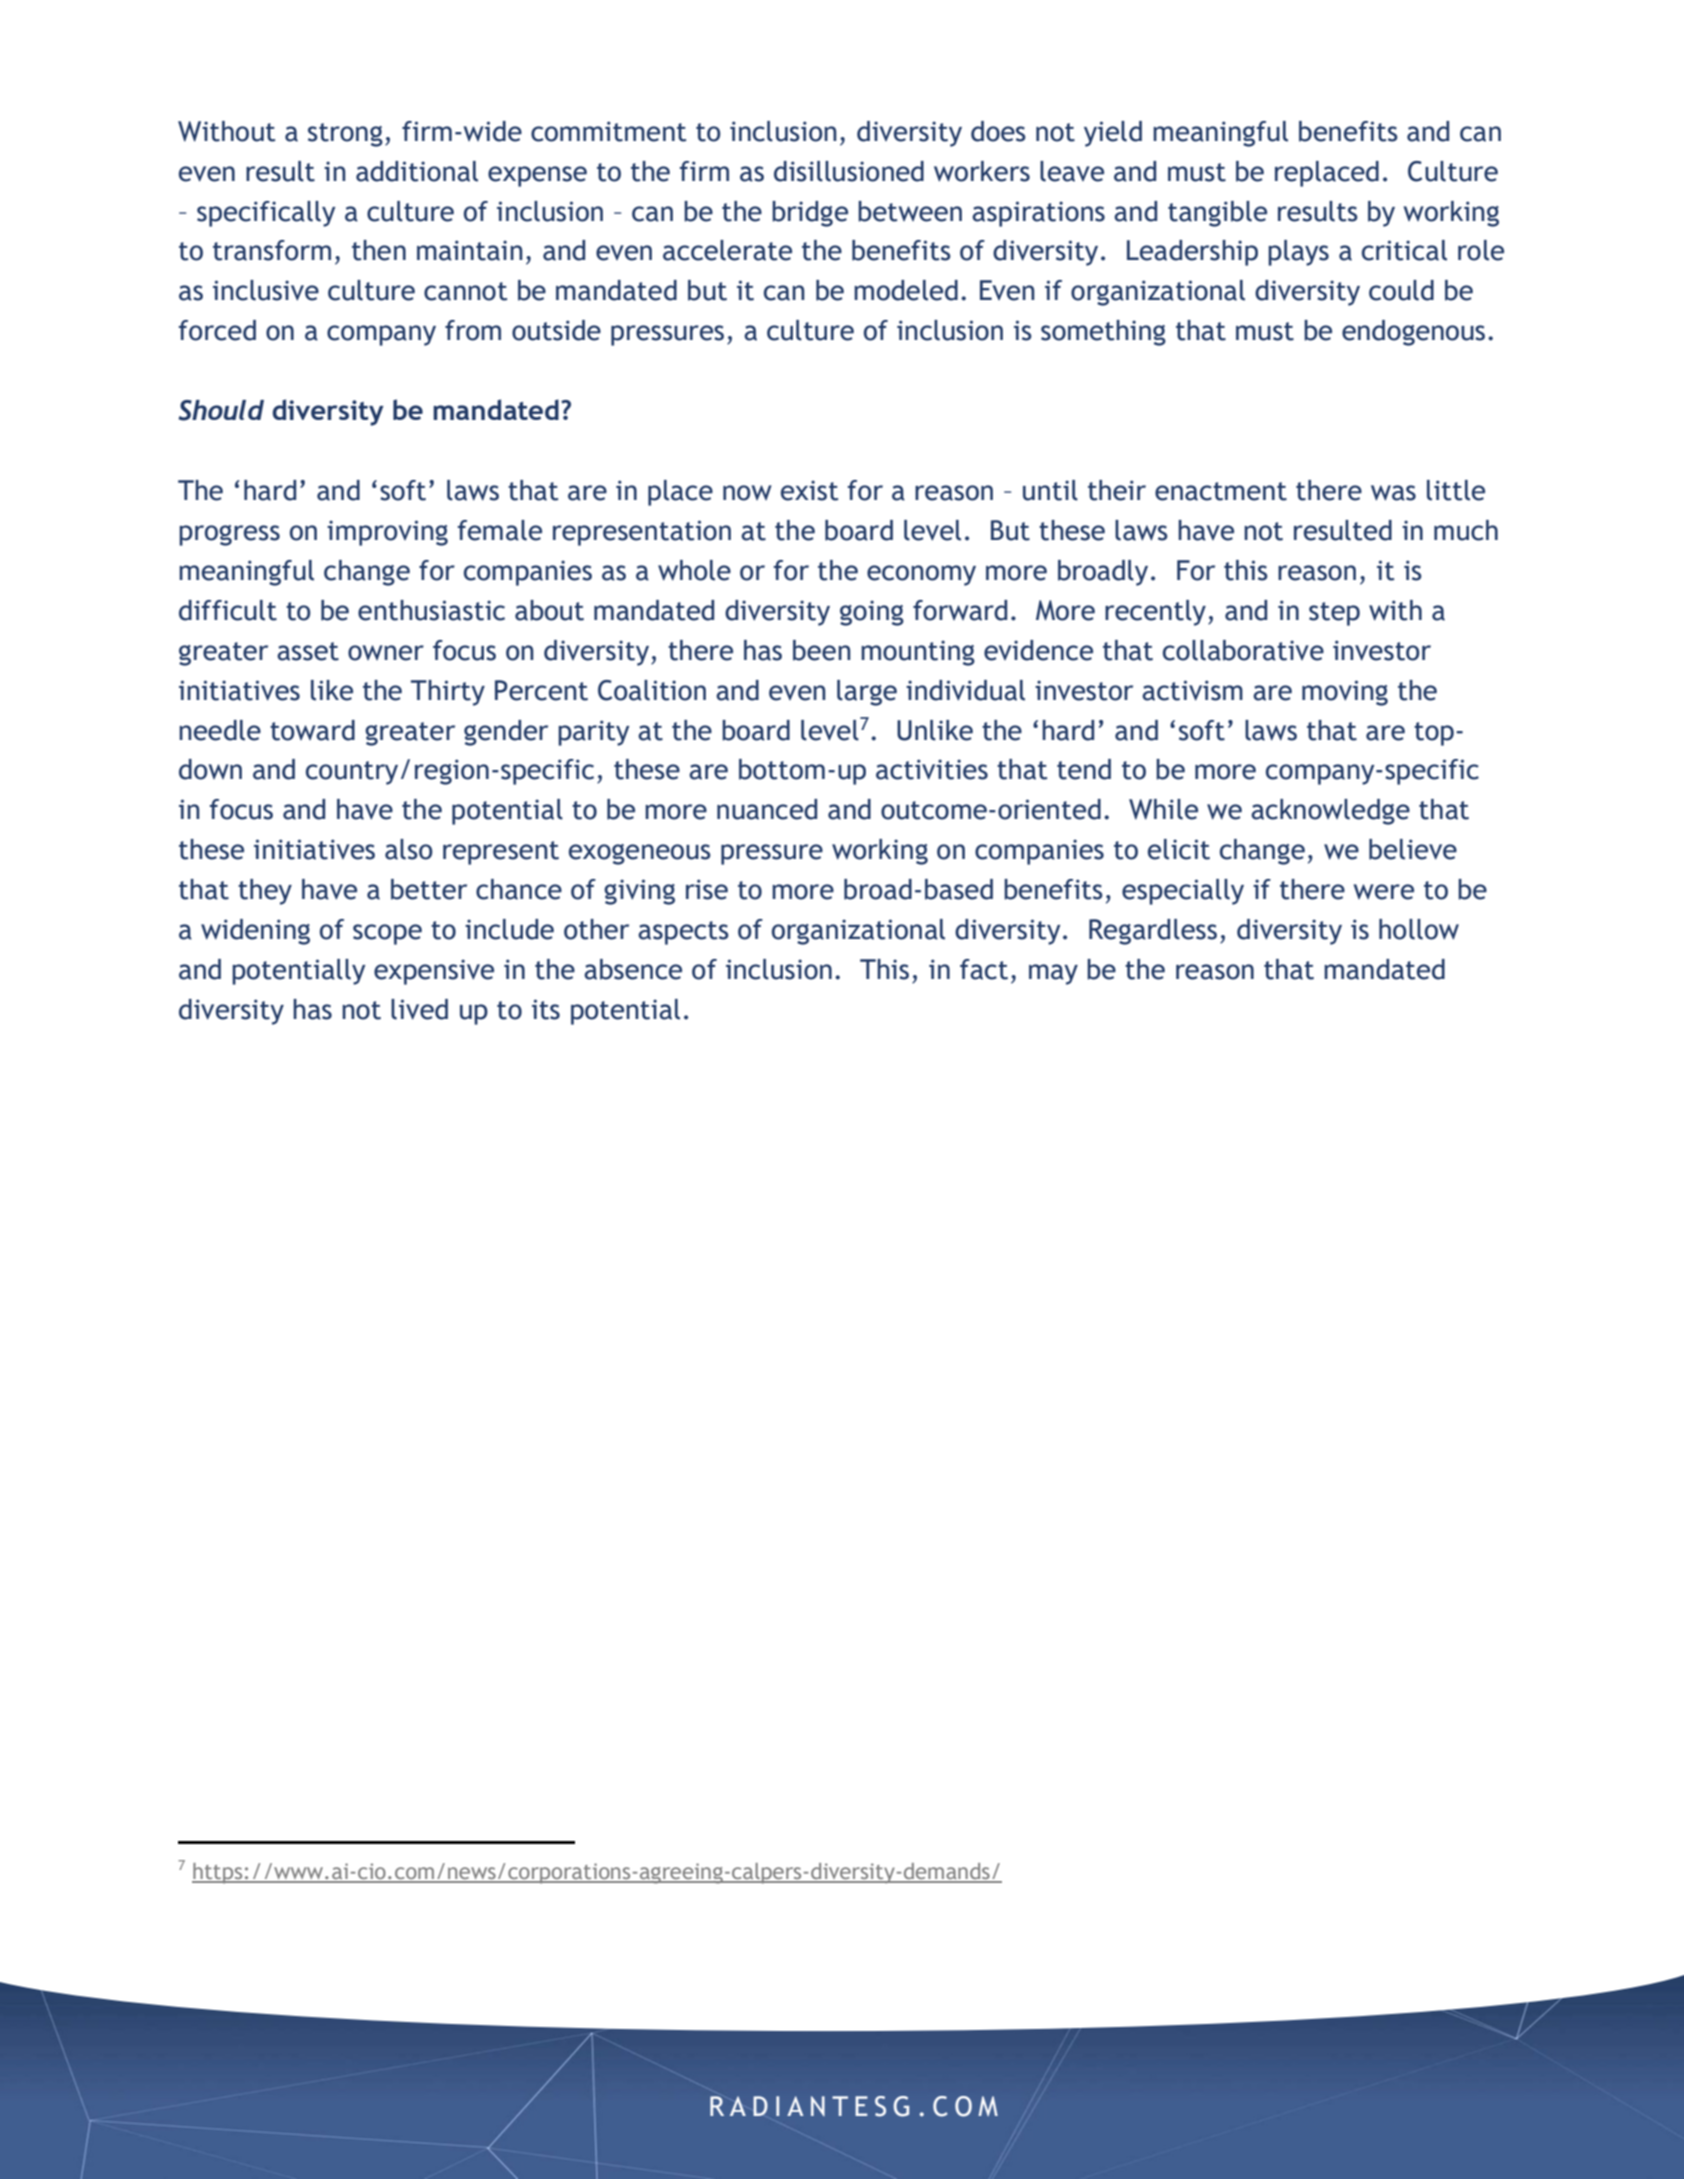 Image resolution: width=1684 pixels, height=2179 pixels. Describe the element at coordinates (434, 972) in the screenshot. I see `expensive` at that location.
